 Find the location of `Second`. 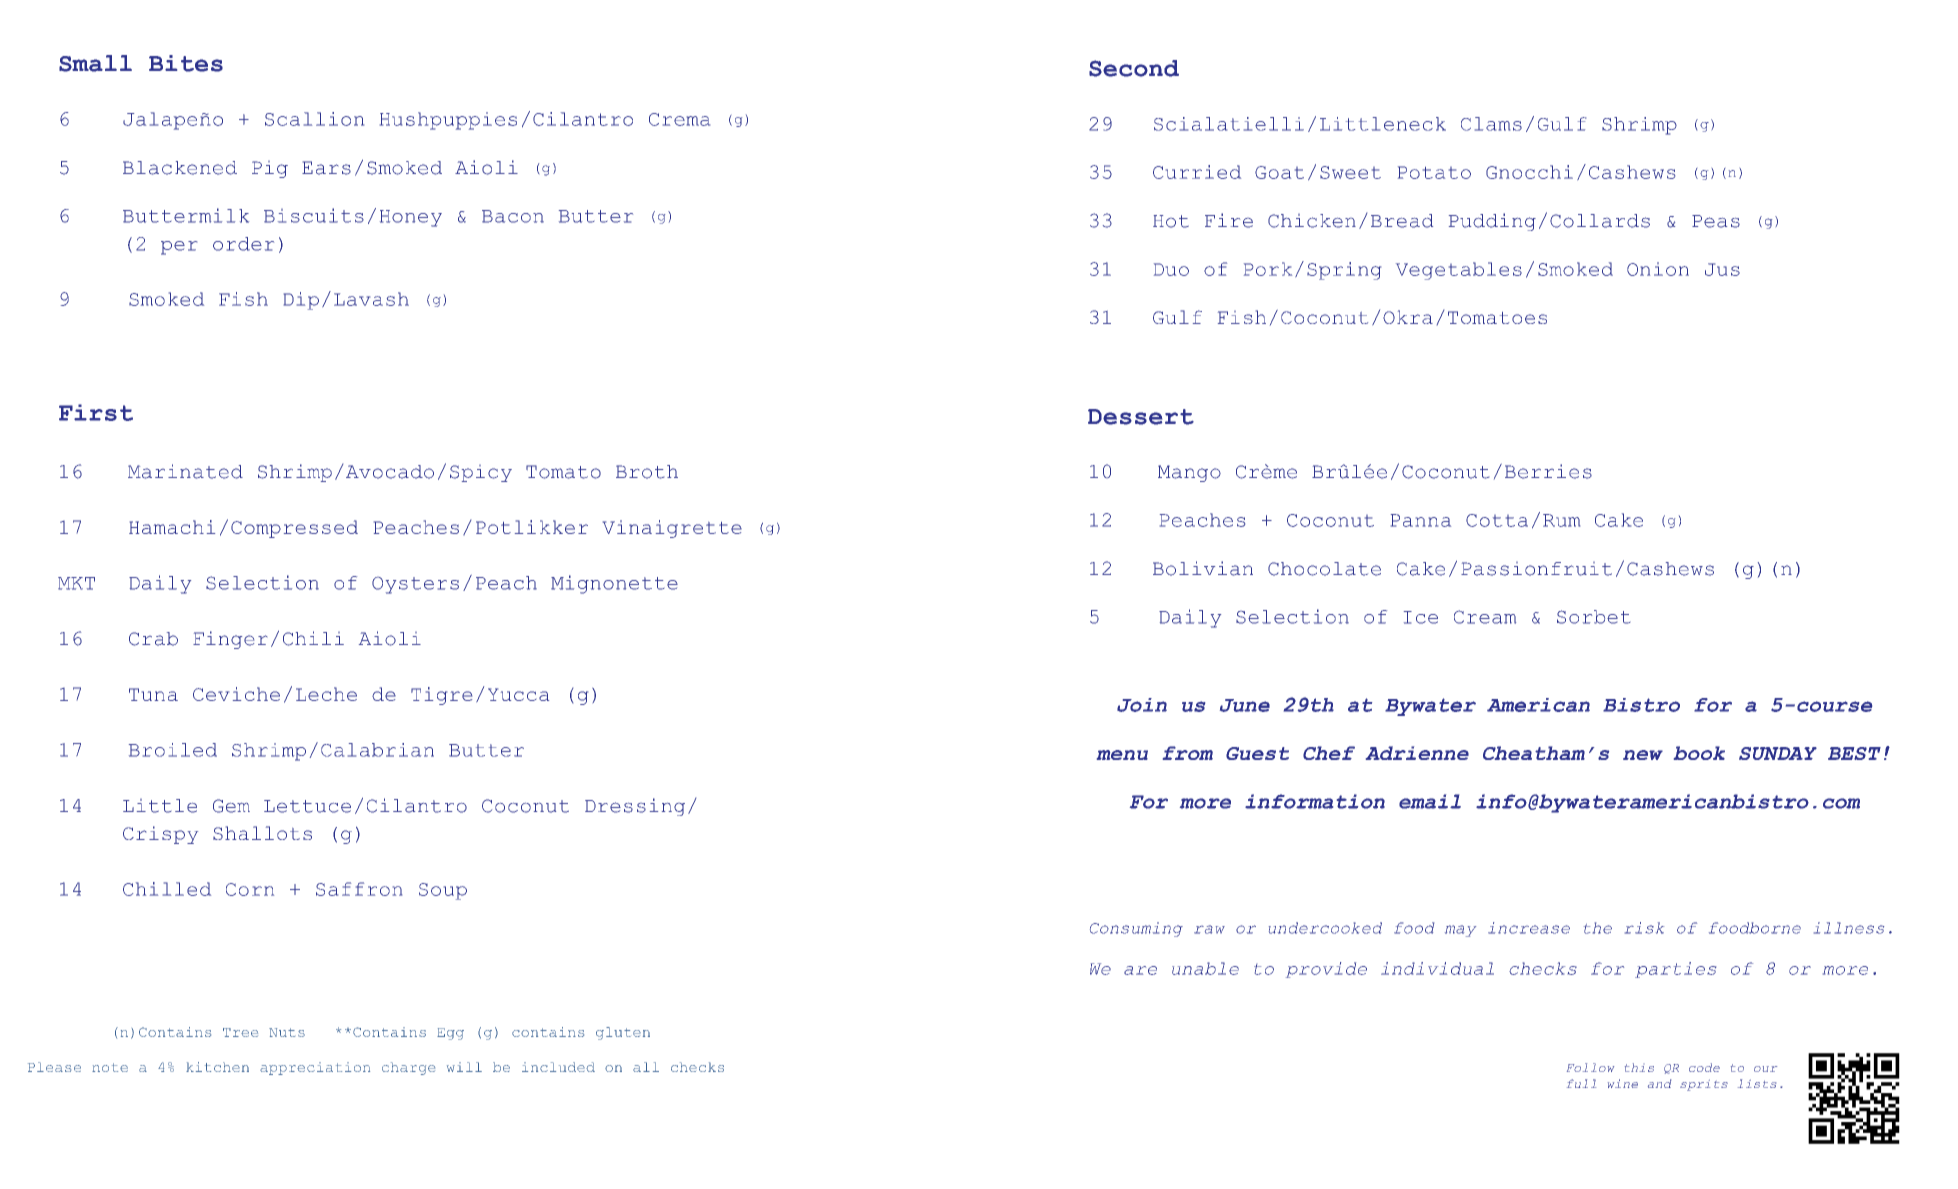

Second is located at coordinates (1134, 68).
